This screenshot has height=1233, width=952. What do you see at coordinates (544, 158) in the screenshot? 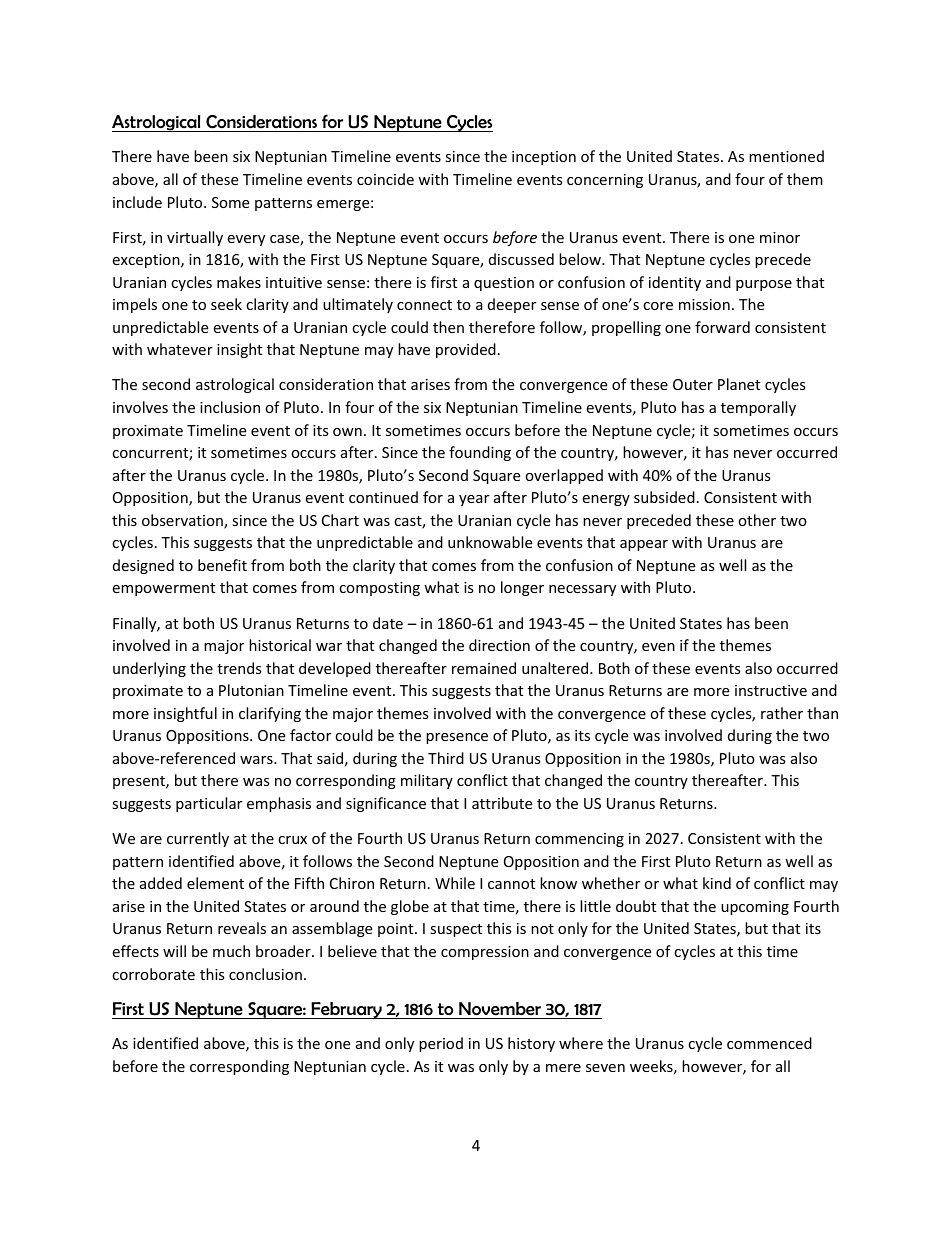
I see `inception` at bounding box center [544, 158].
